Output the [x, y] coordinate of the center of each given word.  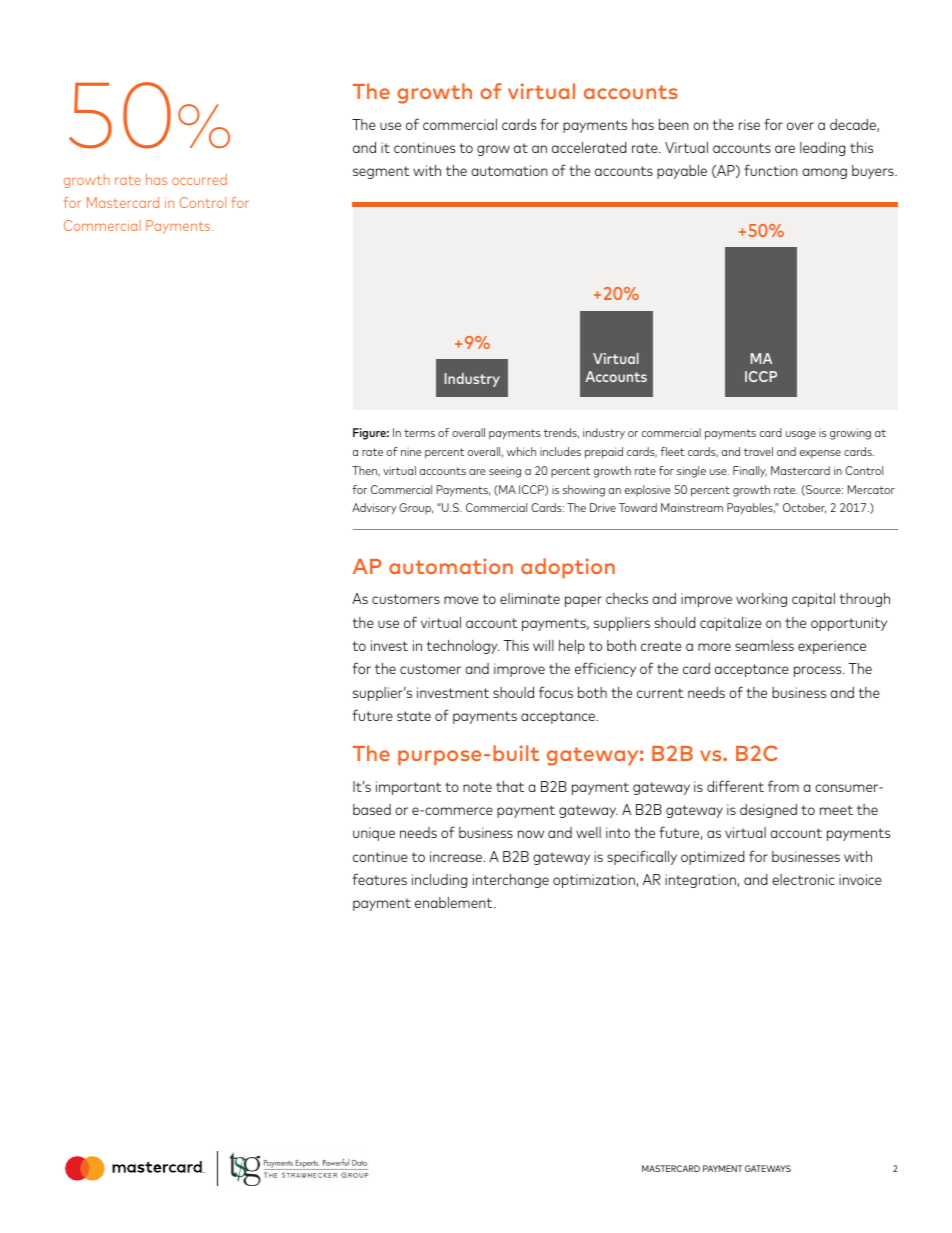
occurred [199, 179]
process [819, 671]
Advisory [374, 508]
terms [419, 433]
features [380, 879]
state [414, 716]
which [521, 451]
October [804, 508]
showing [584, 491]
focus [556, 692]
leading [822, 149]
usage [801, 435]
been [674, 124]
